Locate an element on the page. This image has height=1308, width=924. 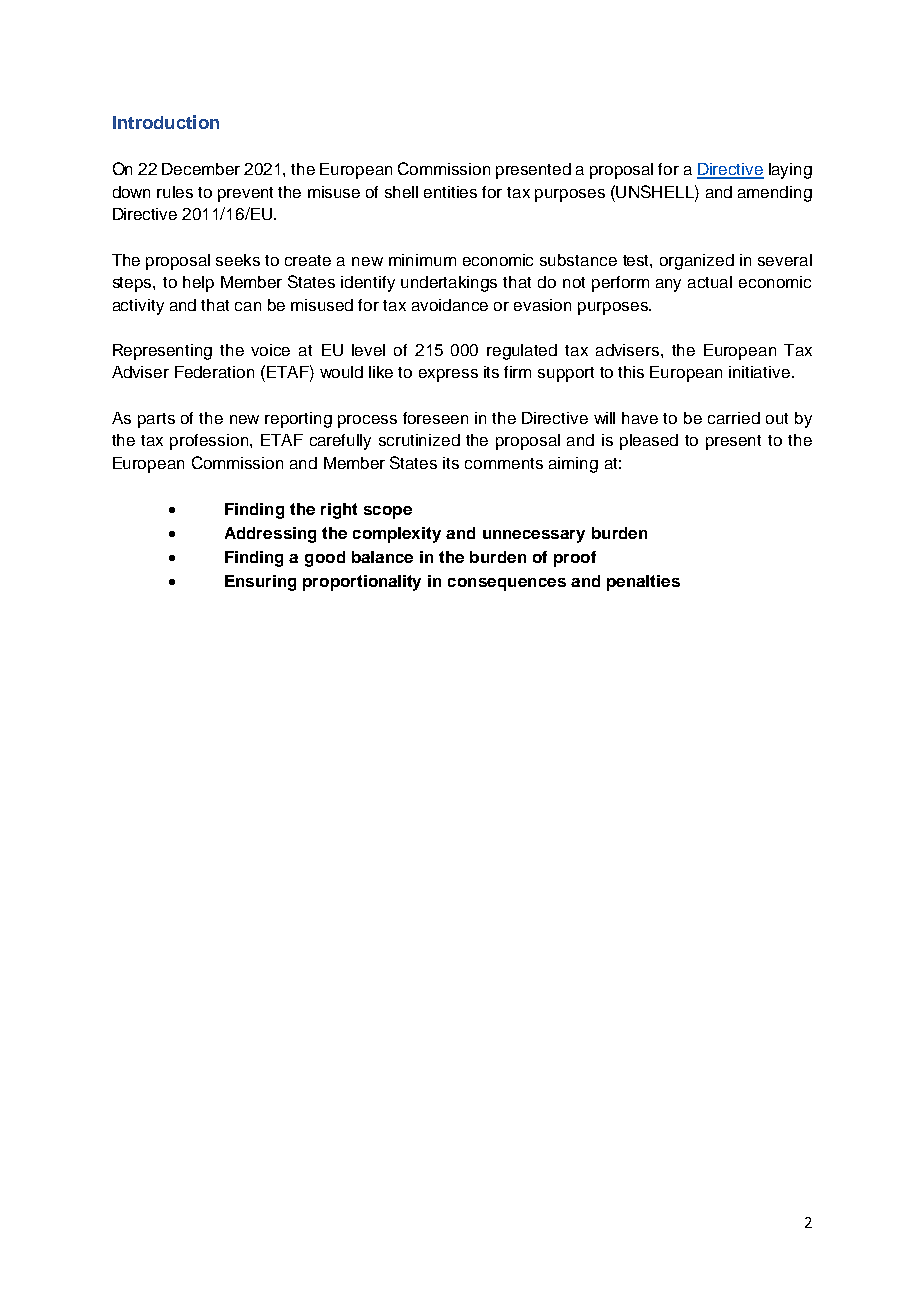
entities is located at coordinates (450, 192).
